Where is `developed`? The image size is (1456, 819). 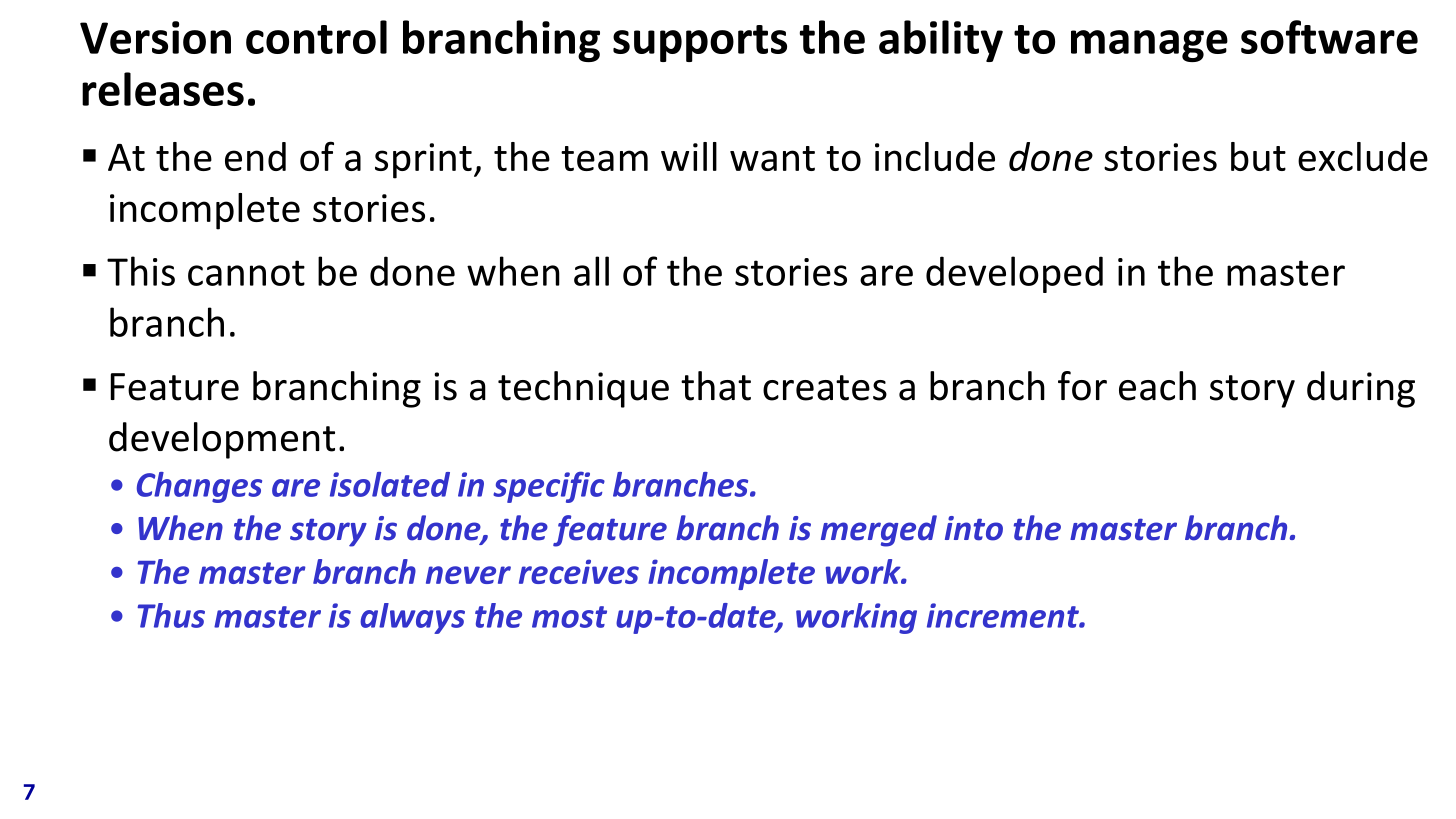 developed is located at coordinates (1014, 274).
